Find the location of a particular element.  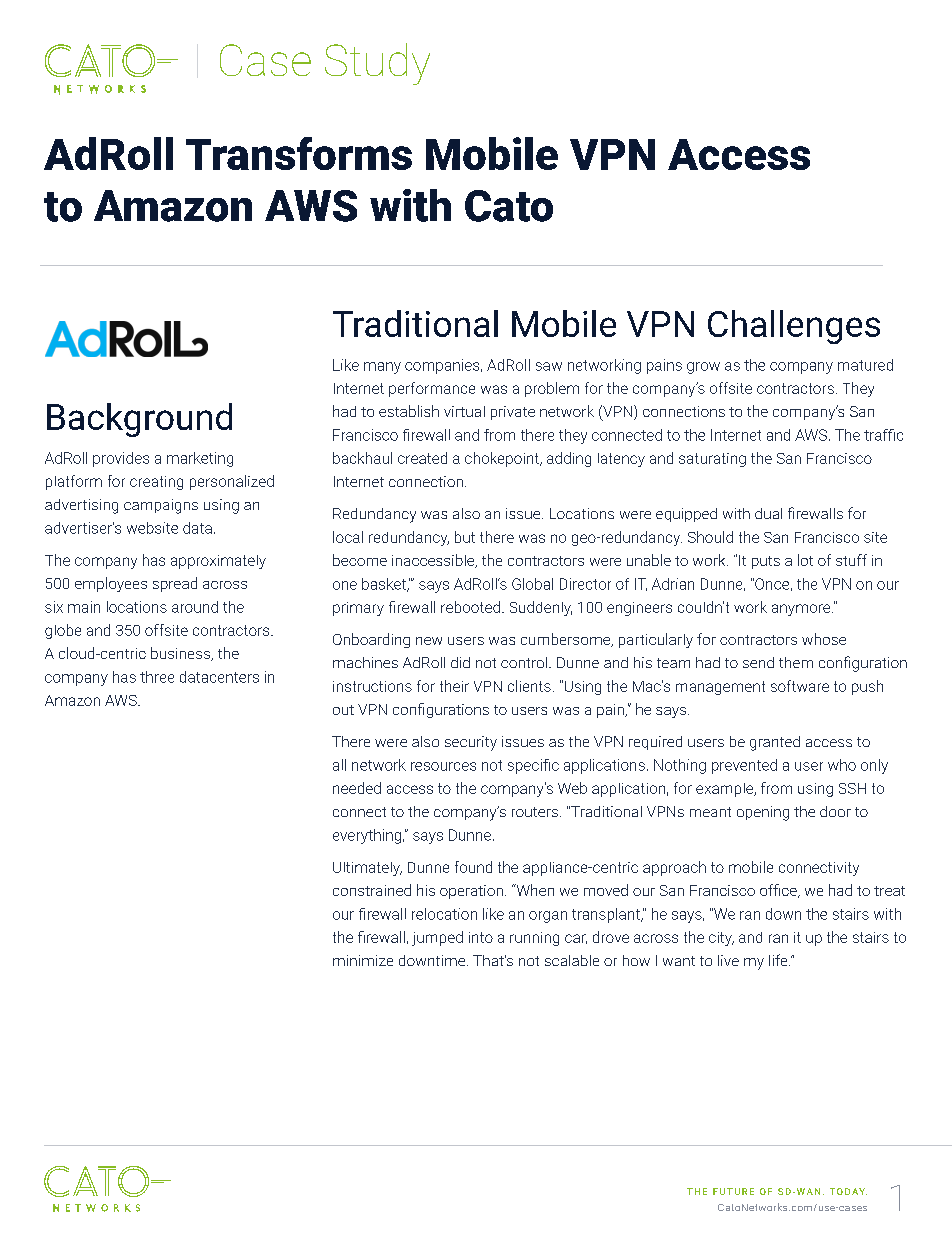

performance is located at coordinates (432, 389).
